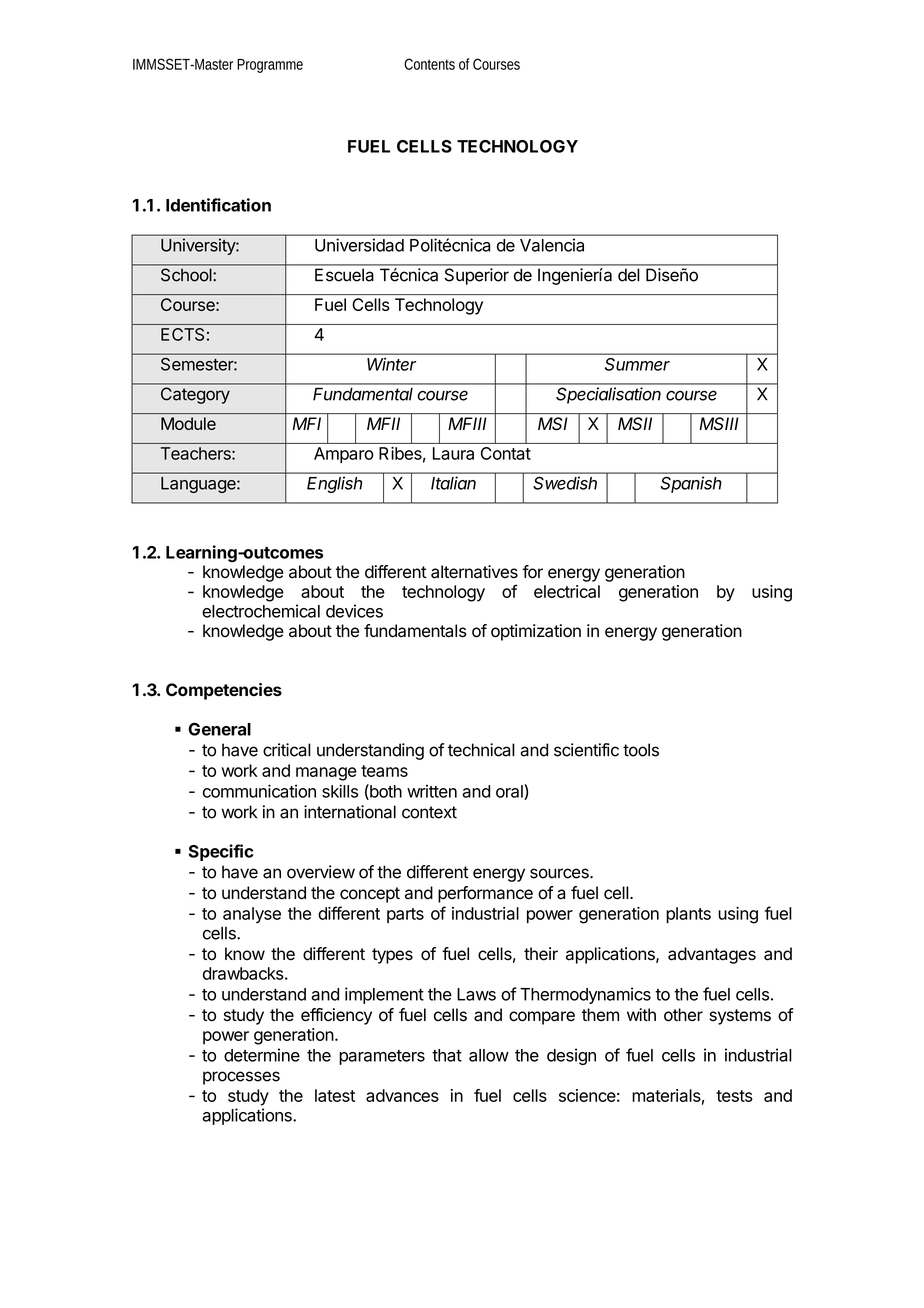 This page has height=1308, width=924. I want to click on Contents, so click(429, 64).
